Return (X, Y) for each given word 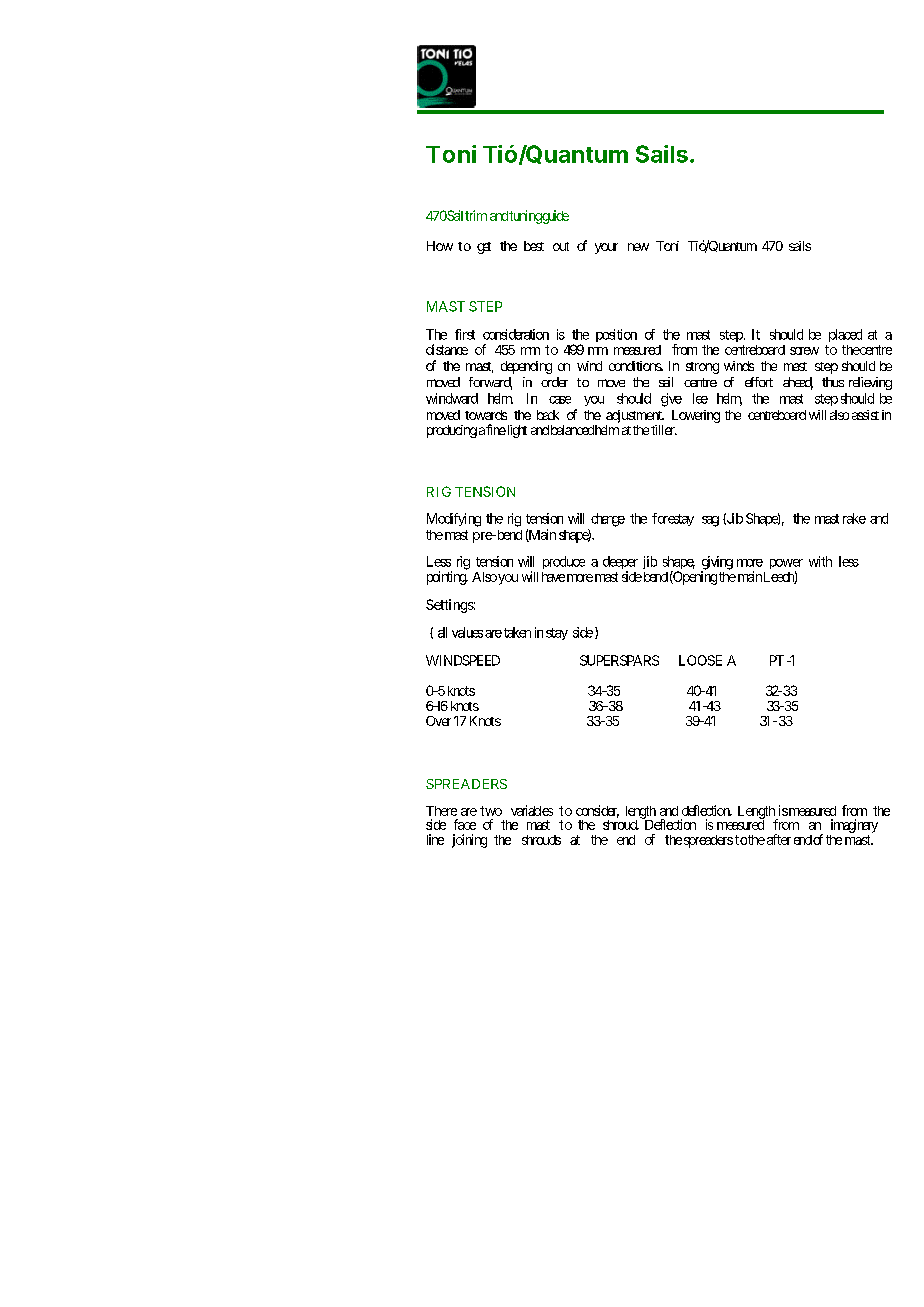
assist (865, 415)
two (491, 811)
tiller (664, 430)
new (638, 247)
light (516, 431)
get (484, 248)
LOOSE (700, 660)
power (786, 565)
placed (845, 335)
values (467, 632)
